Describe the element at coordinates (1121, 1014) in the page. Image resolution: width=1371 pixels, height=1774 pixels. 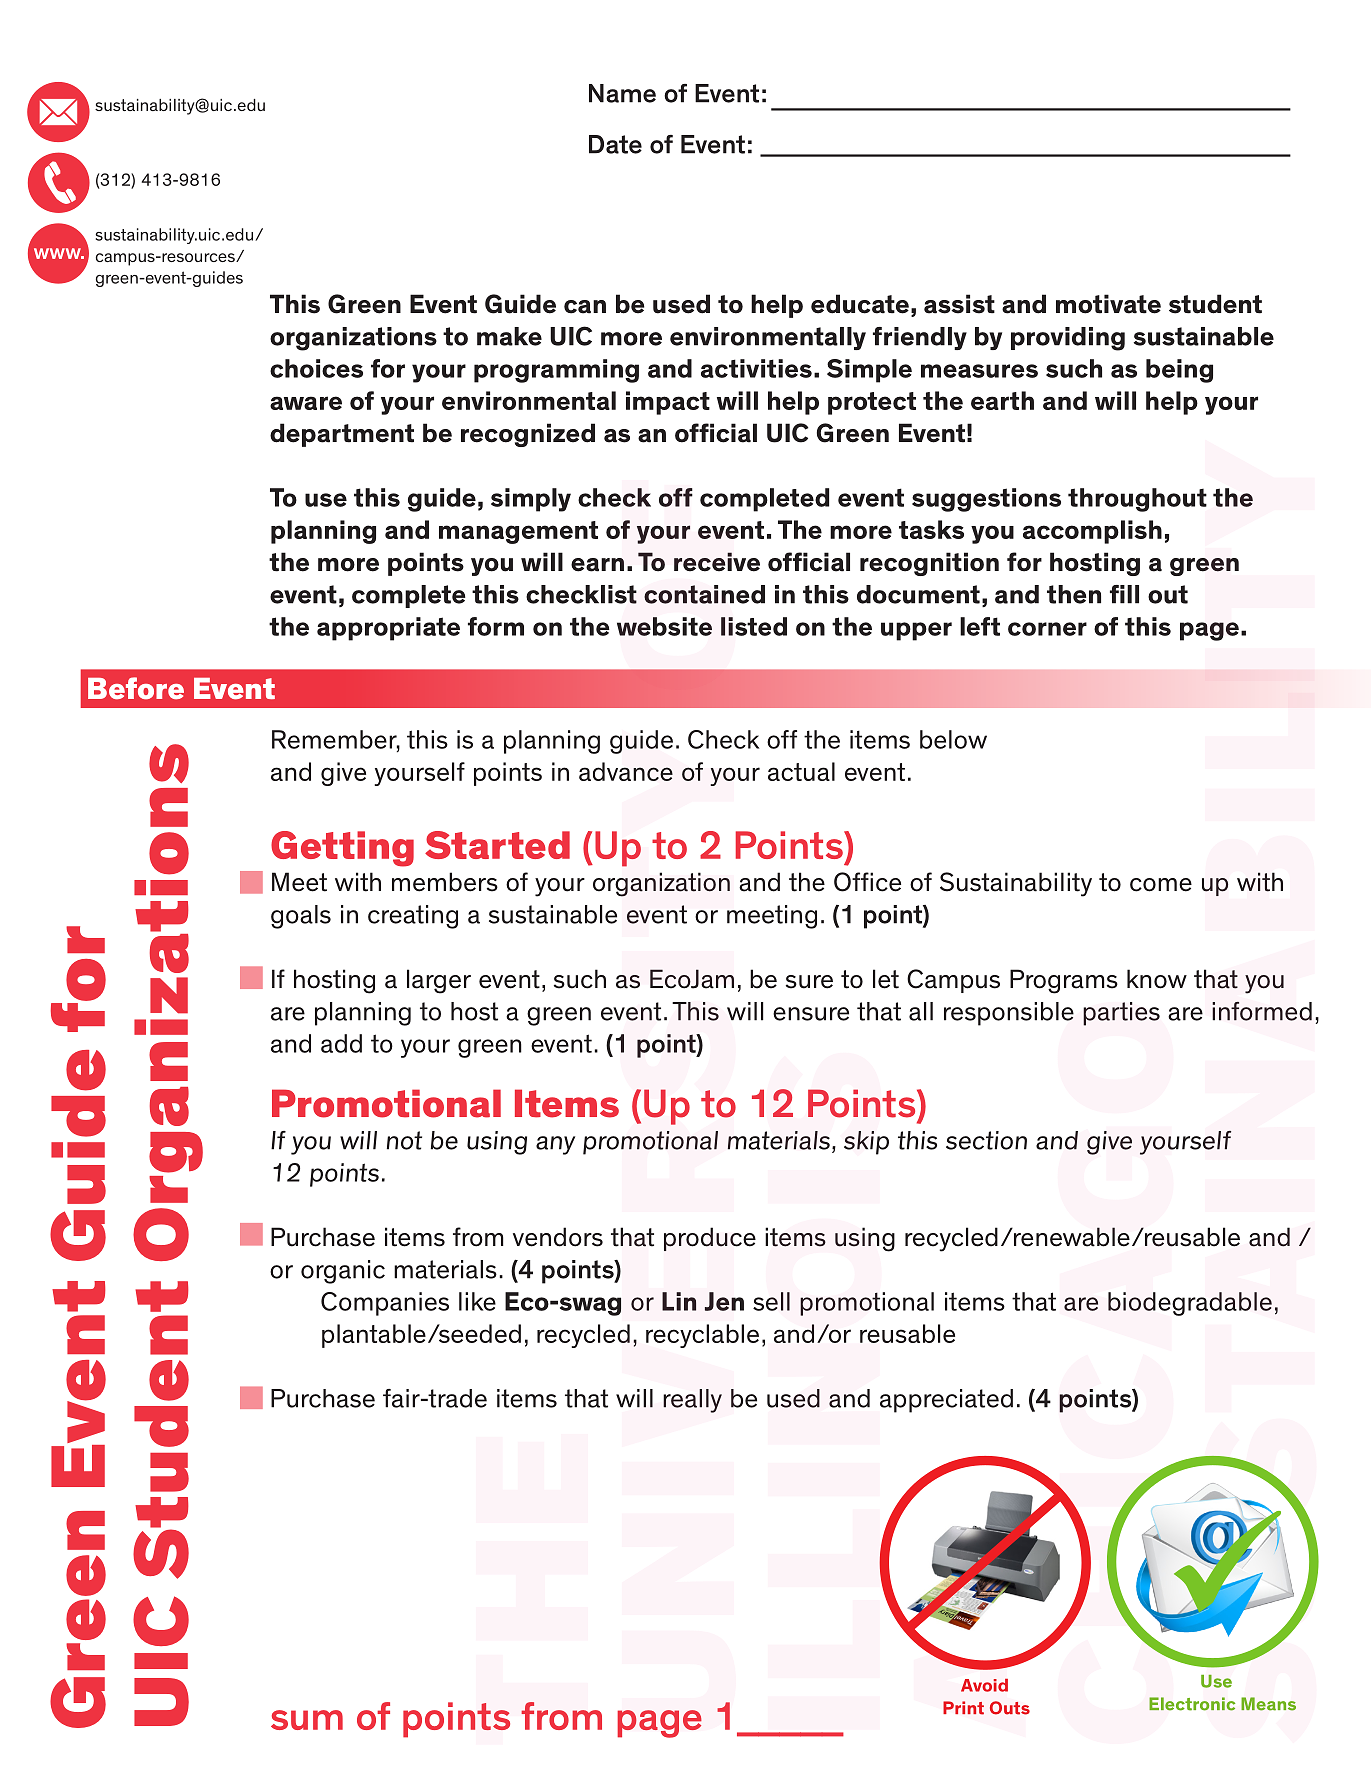
I see `parties` at that location.
